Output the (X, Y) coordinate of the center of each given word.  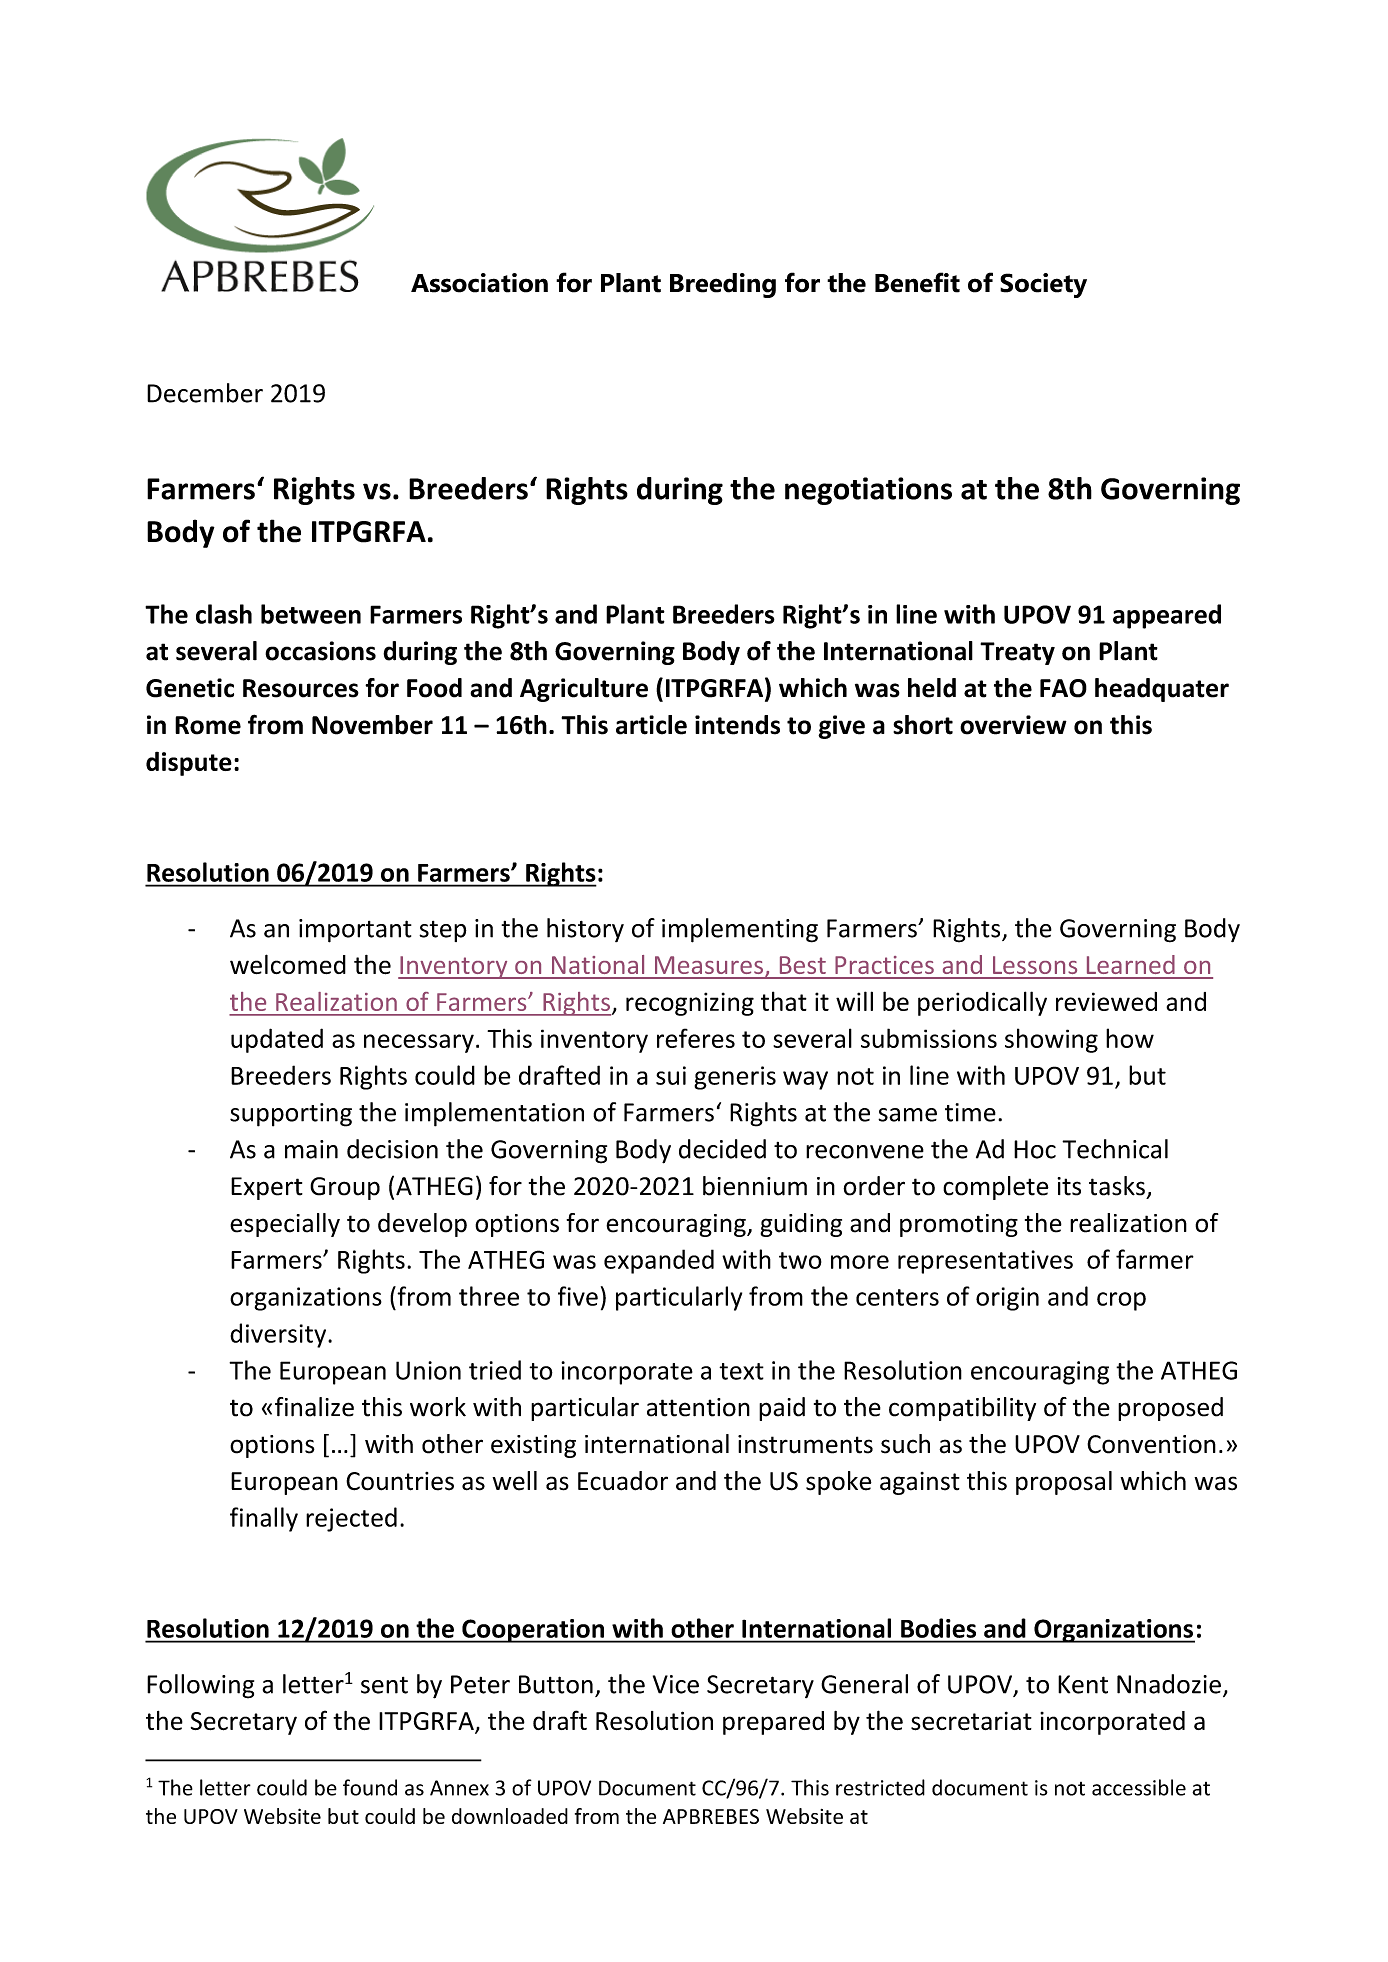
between (311, 614)
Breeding (723, 285)
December (205, 393)
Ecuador (623, 1481)
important (355, 931)
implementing (740, 930)
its (1069, 1186)
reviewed (1106, 1001)
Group (345, 1188)
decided (722, 1149)
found (370, 1787)
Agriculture (584, 690)
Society (1043, 285)
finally (264, 1519)
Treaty (1017, 653)
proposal (1064, 1483)
